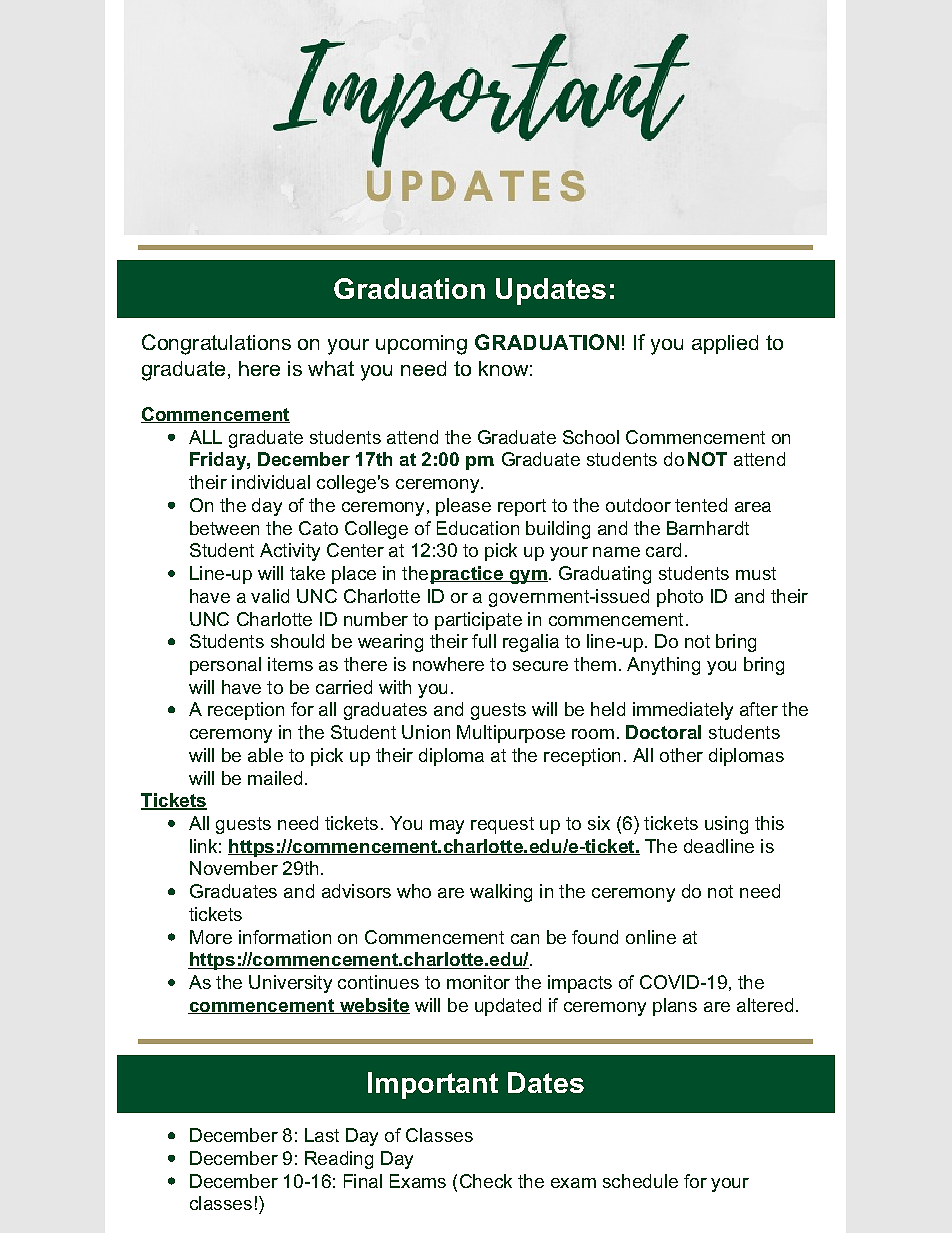  Describe the element at coordinates (484, 641) in the screenshot. I see `full` at that location.
